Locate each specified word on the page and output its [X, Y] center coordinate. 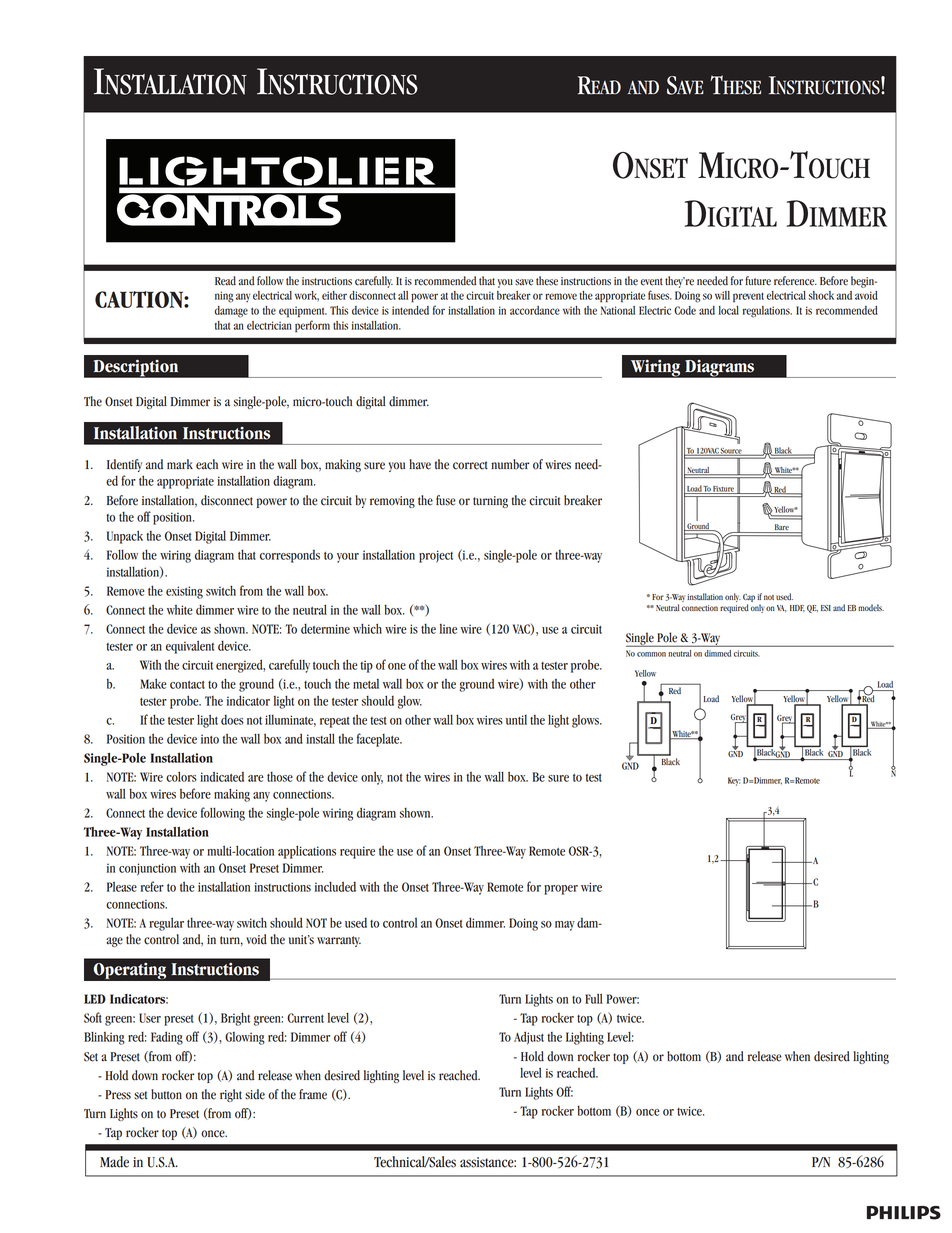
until [516, 720]
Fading [167, 1038]
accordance [535, 310]
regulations [767, 312]
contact [187, 685]
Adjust [529, 1038]
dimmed [717, 653]
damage [231, 312]
